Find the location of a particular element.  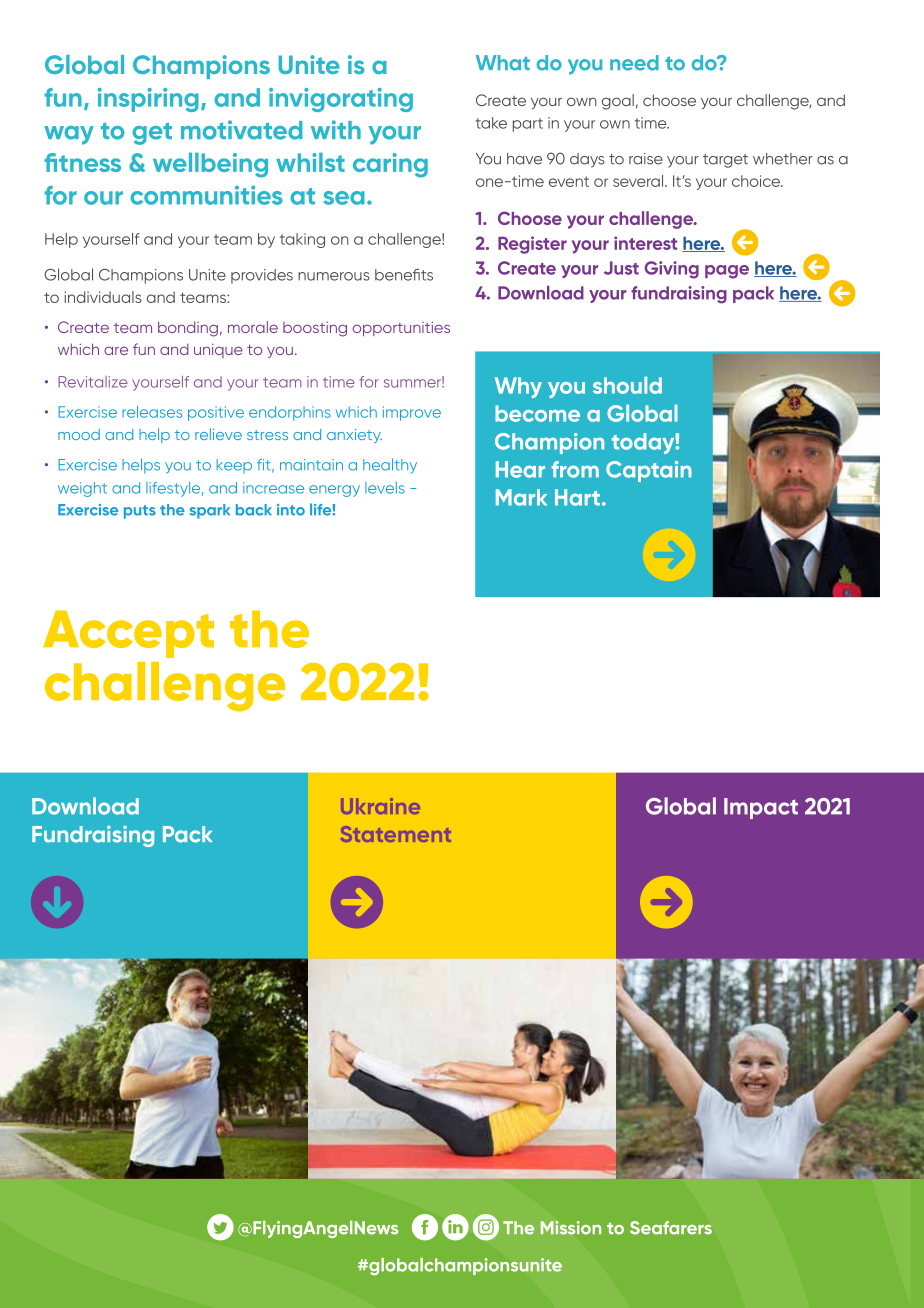

take is located at coordinates (491, 123).
